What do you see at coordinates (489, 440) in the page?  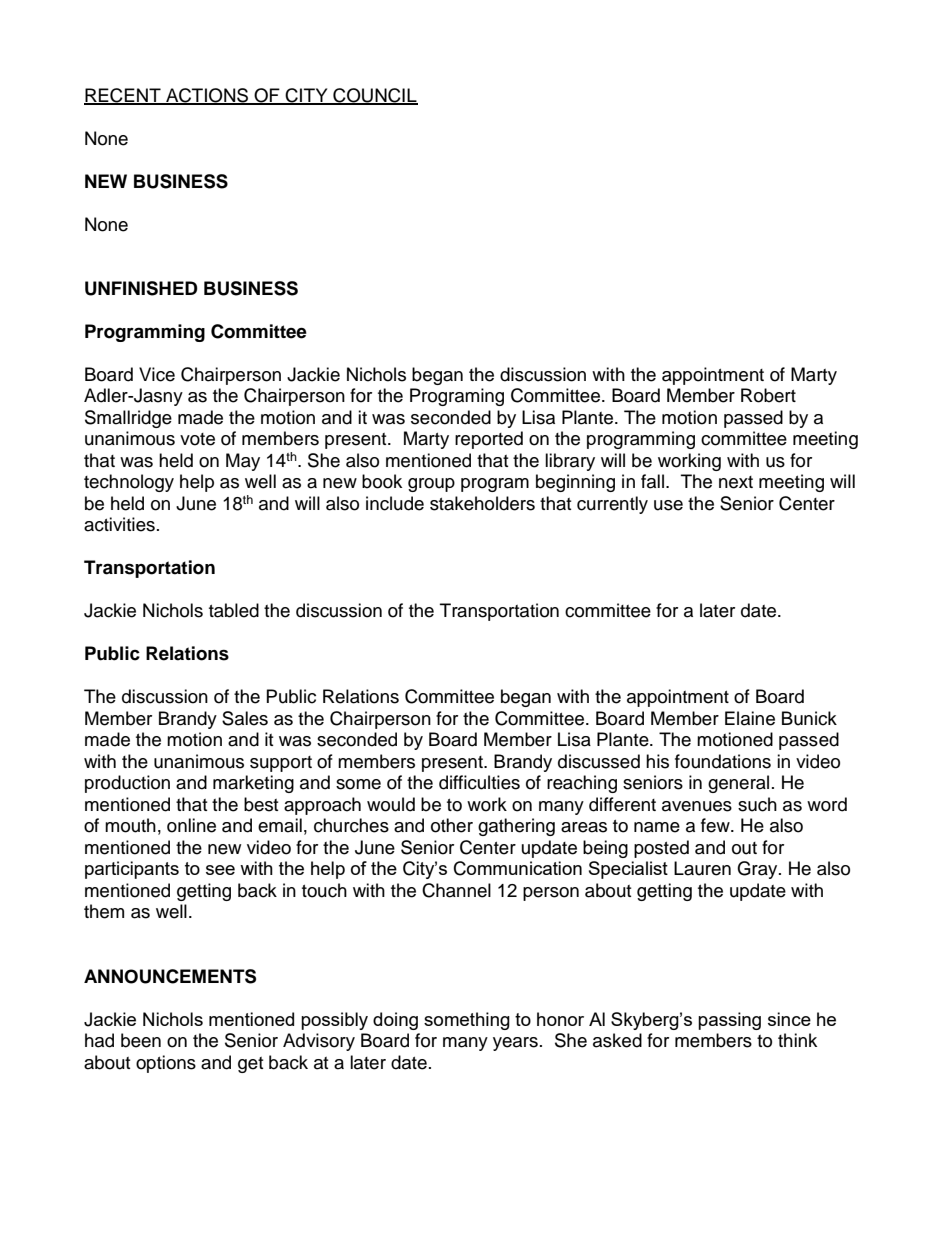 I see `reported` at bounding box center [489, 440].
